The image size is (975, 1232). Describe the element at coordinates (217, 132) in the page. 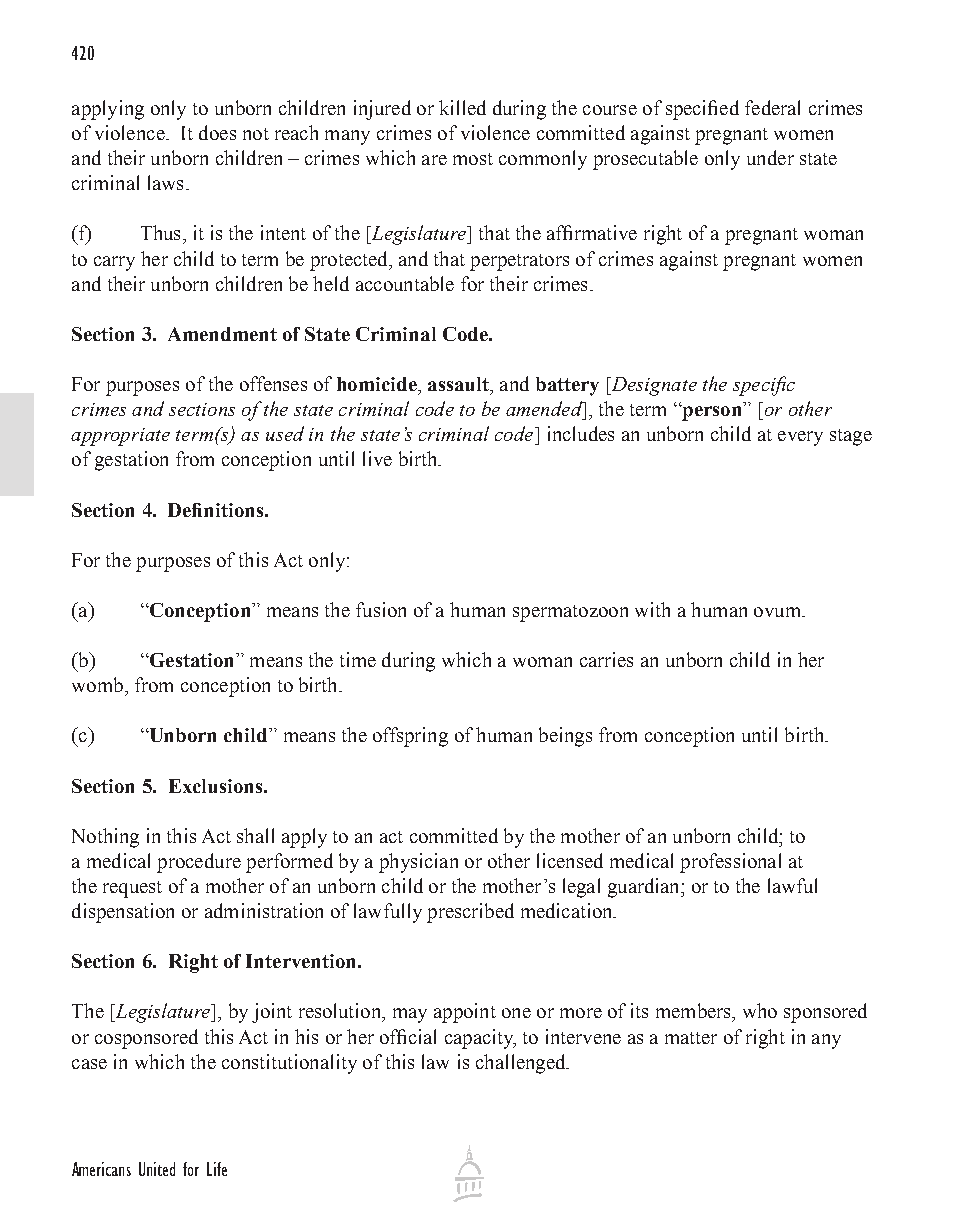

I see `does` at that location.
